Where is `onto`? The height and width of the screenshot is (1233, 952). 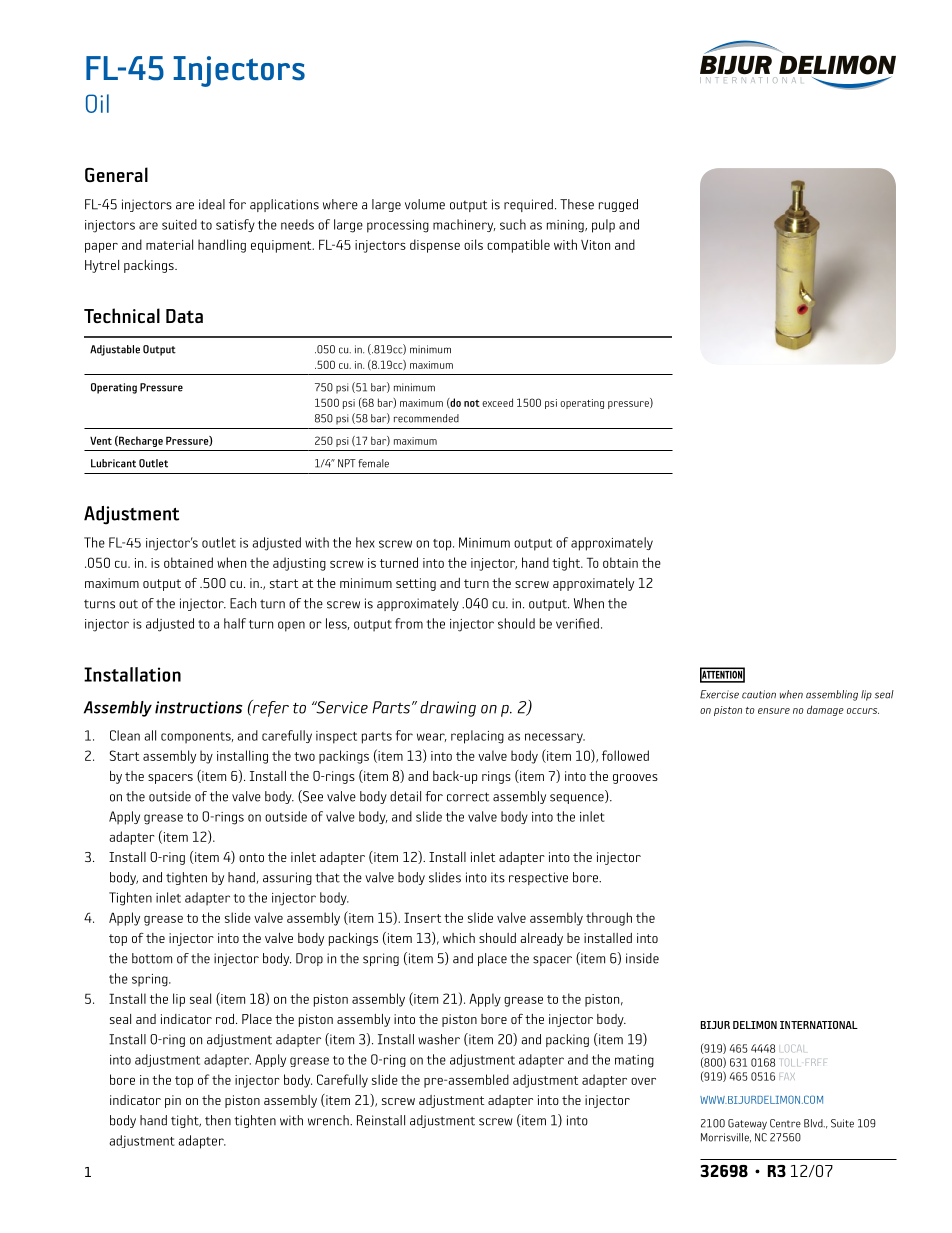
onto is located at coordinates (251, 857).
